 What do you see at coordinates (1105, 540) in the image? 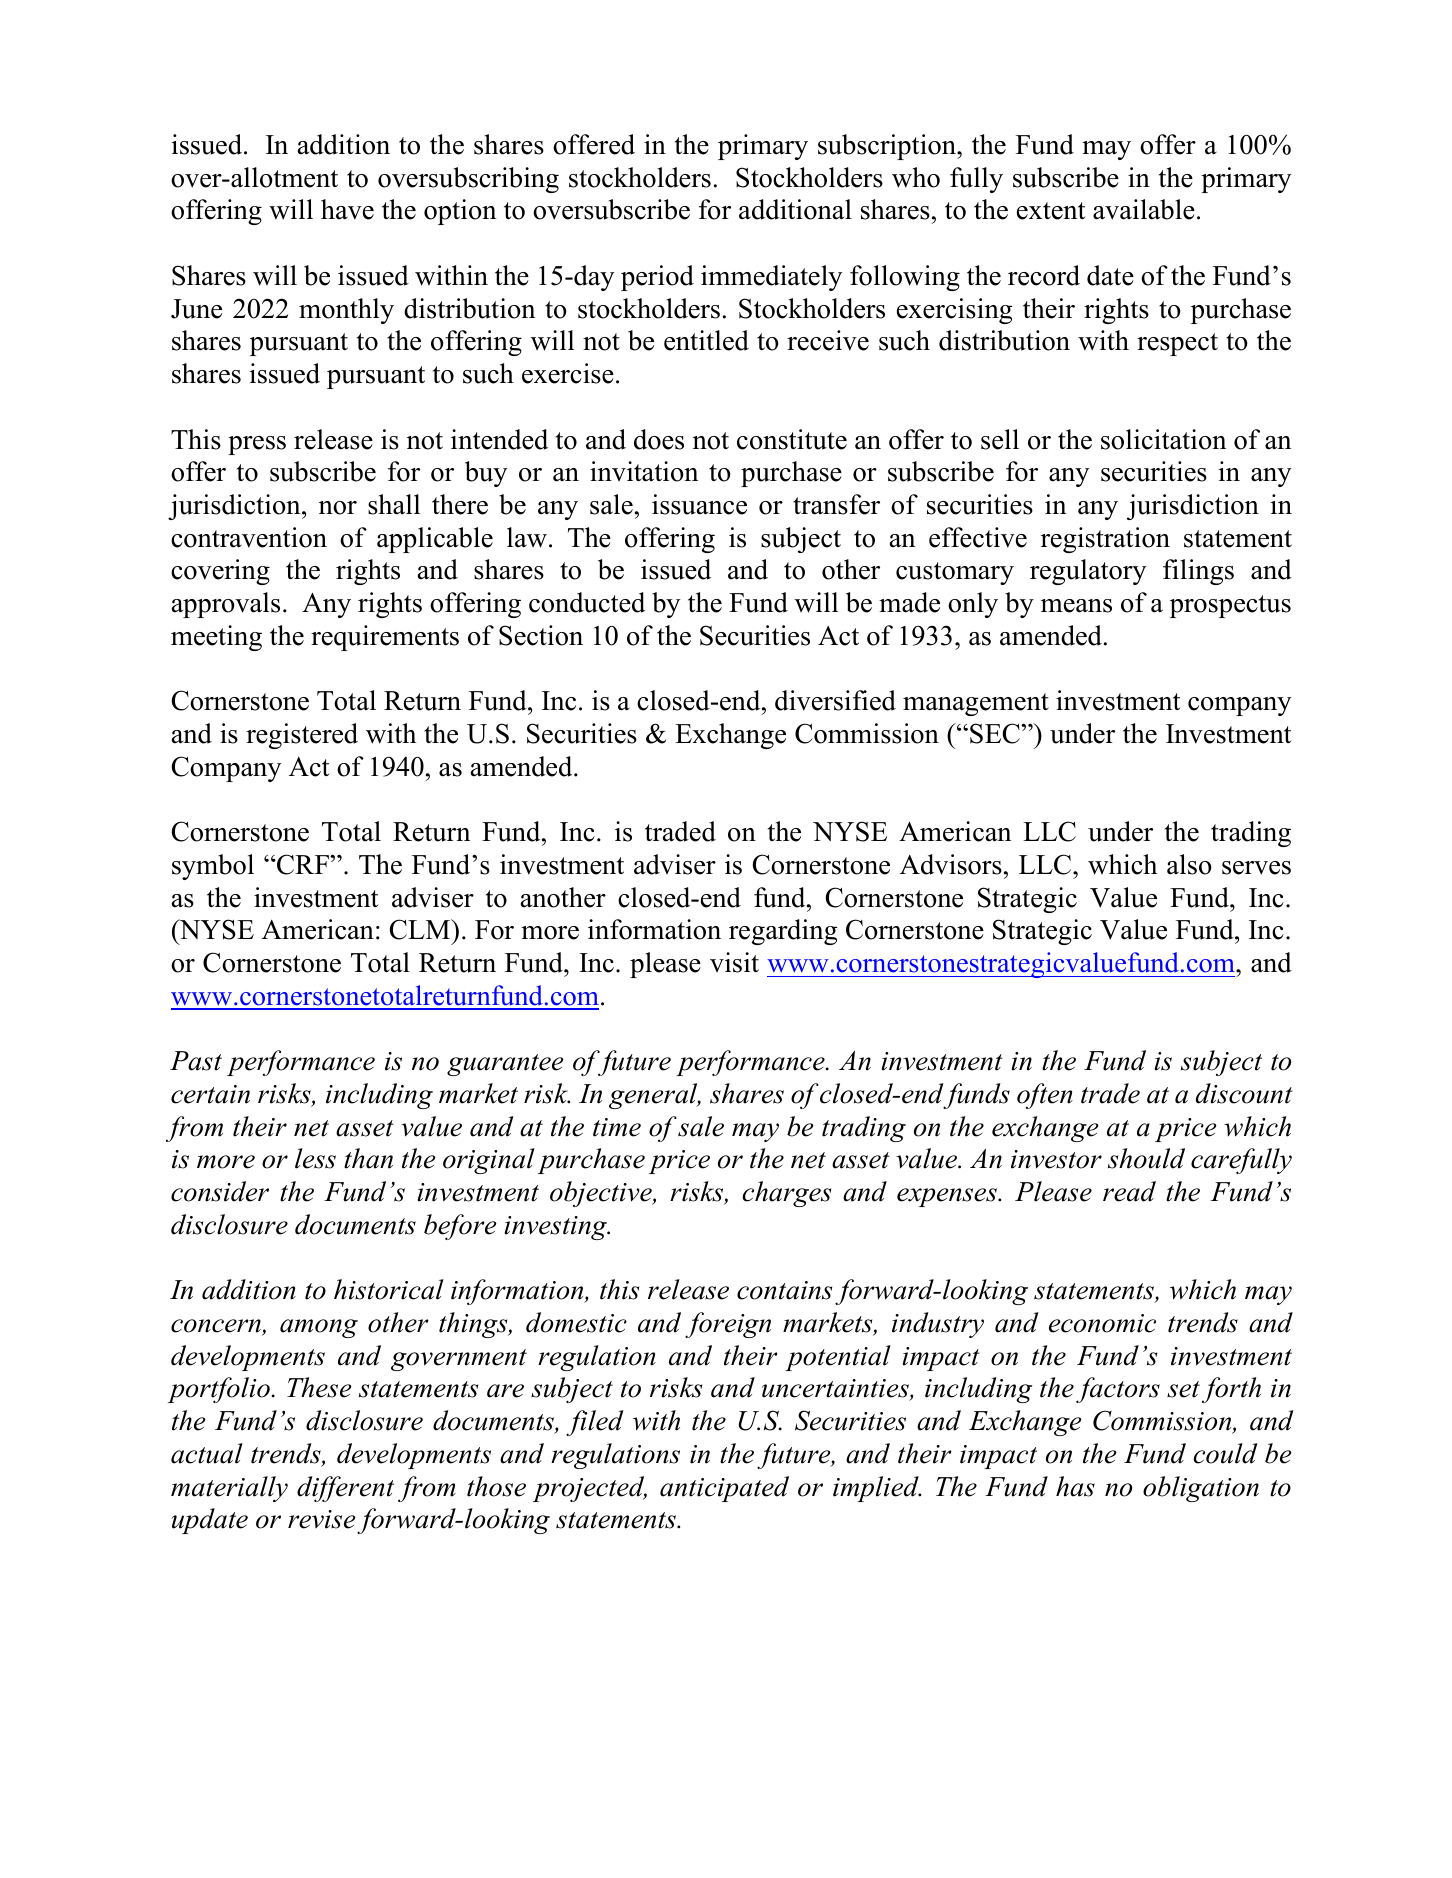
I see `registration` at bounding box center [1105, 540].
